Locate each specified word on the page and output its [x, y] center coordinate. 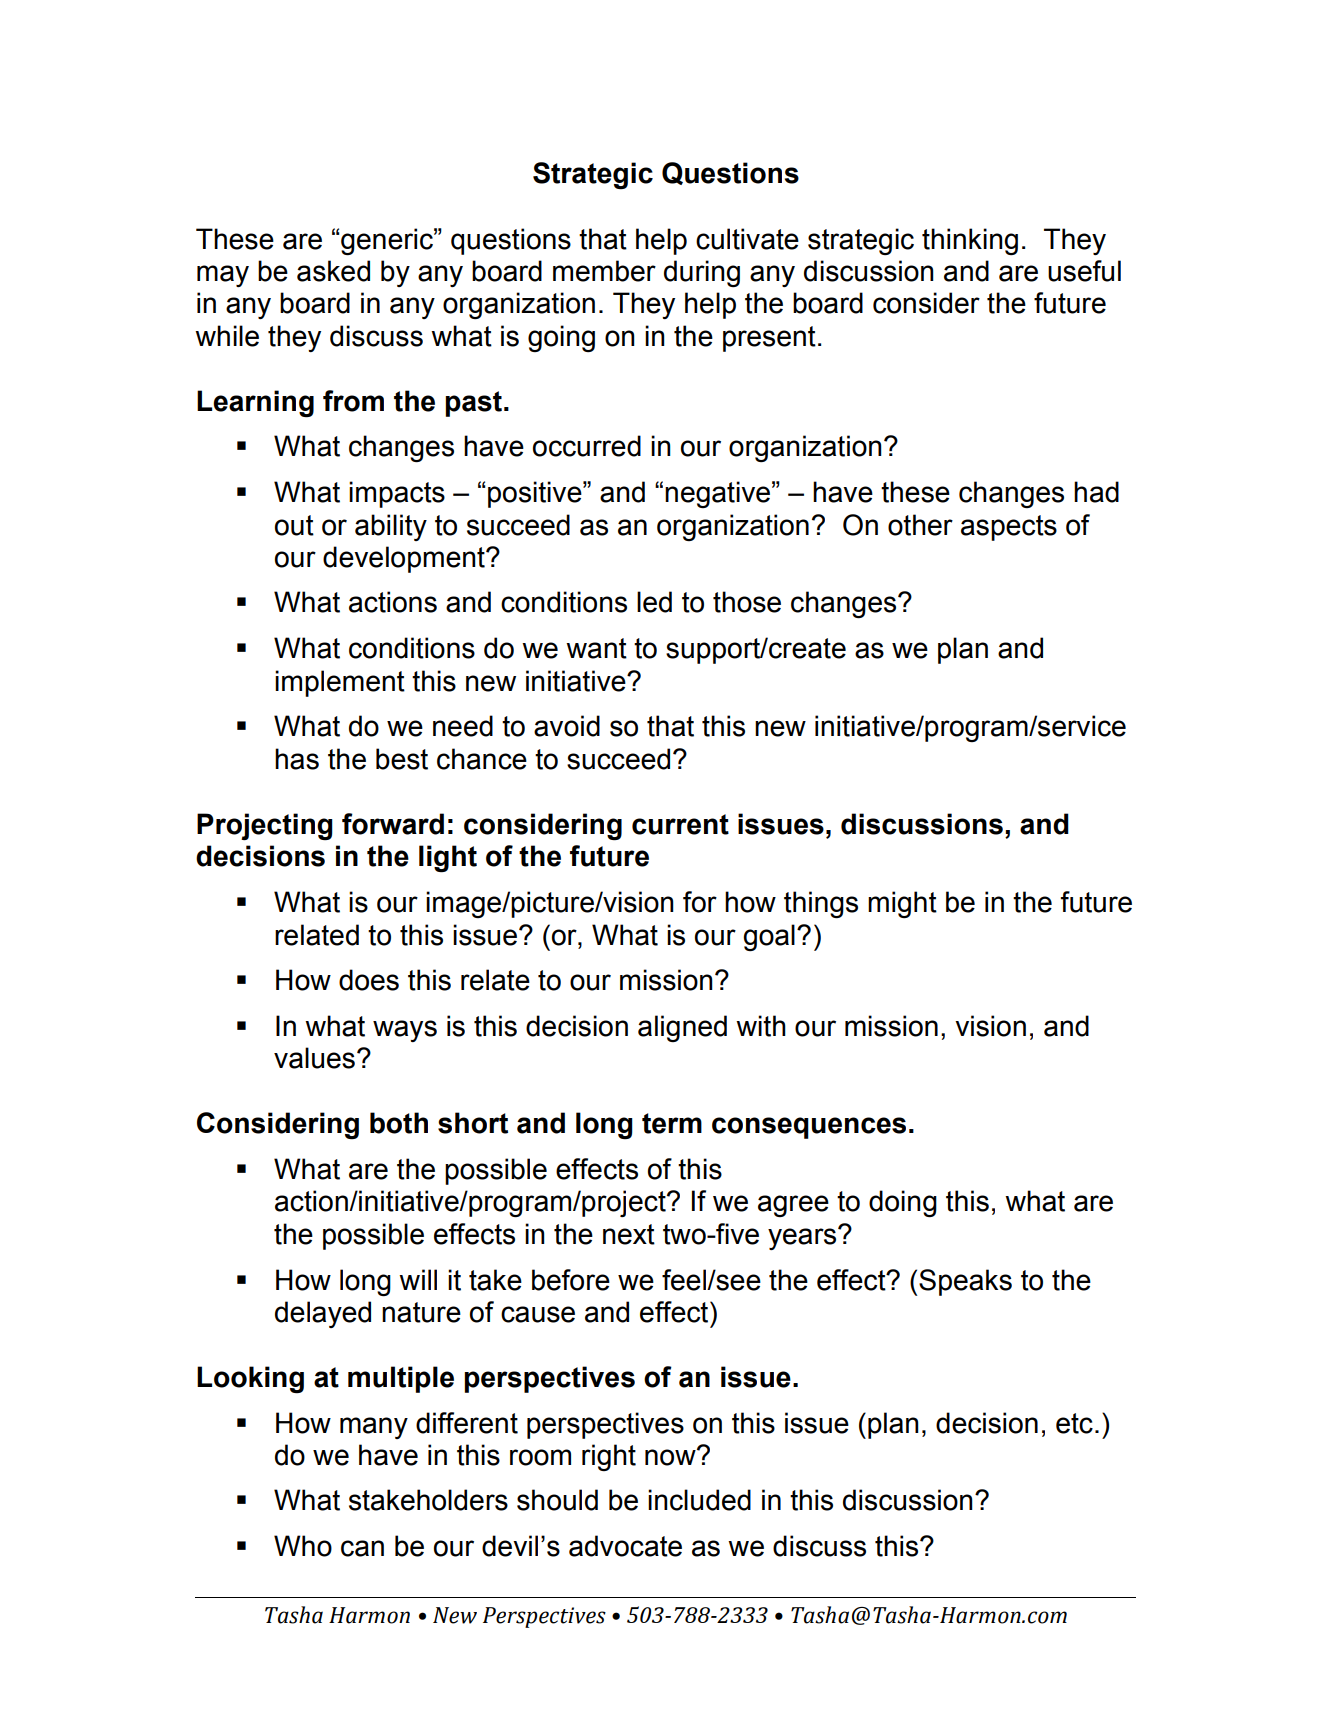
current [680, 824]
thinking [970, 241]
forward [393, 824]
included [699, 1500]
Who [303, 1546]
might [902, 904]
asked [333, 271]
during [702, 273]
